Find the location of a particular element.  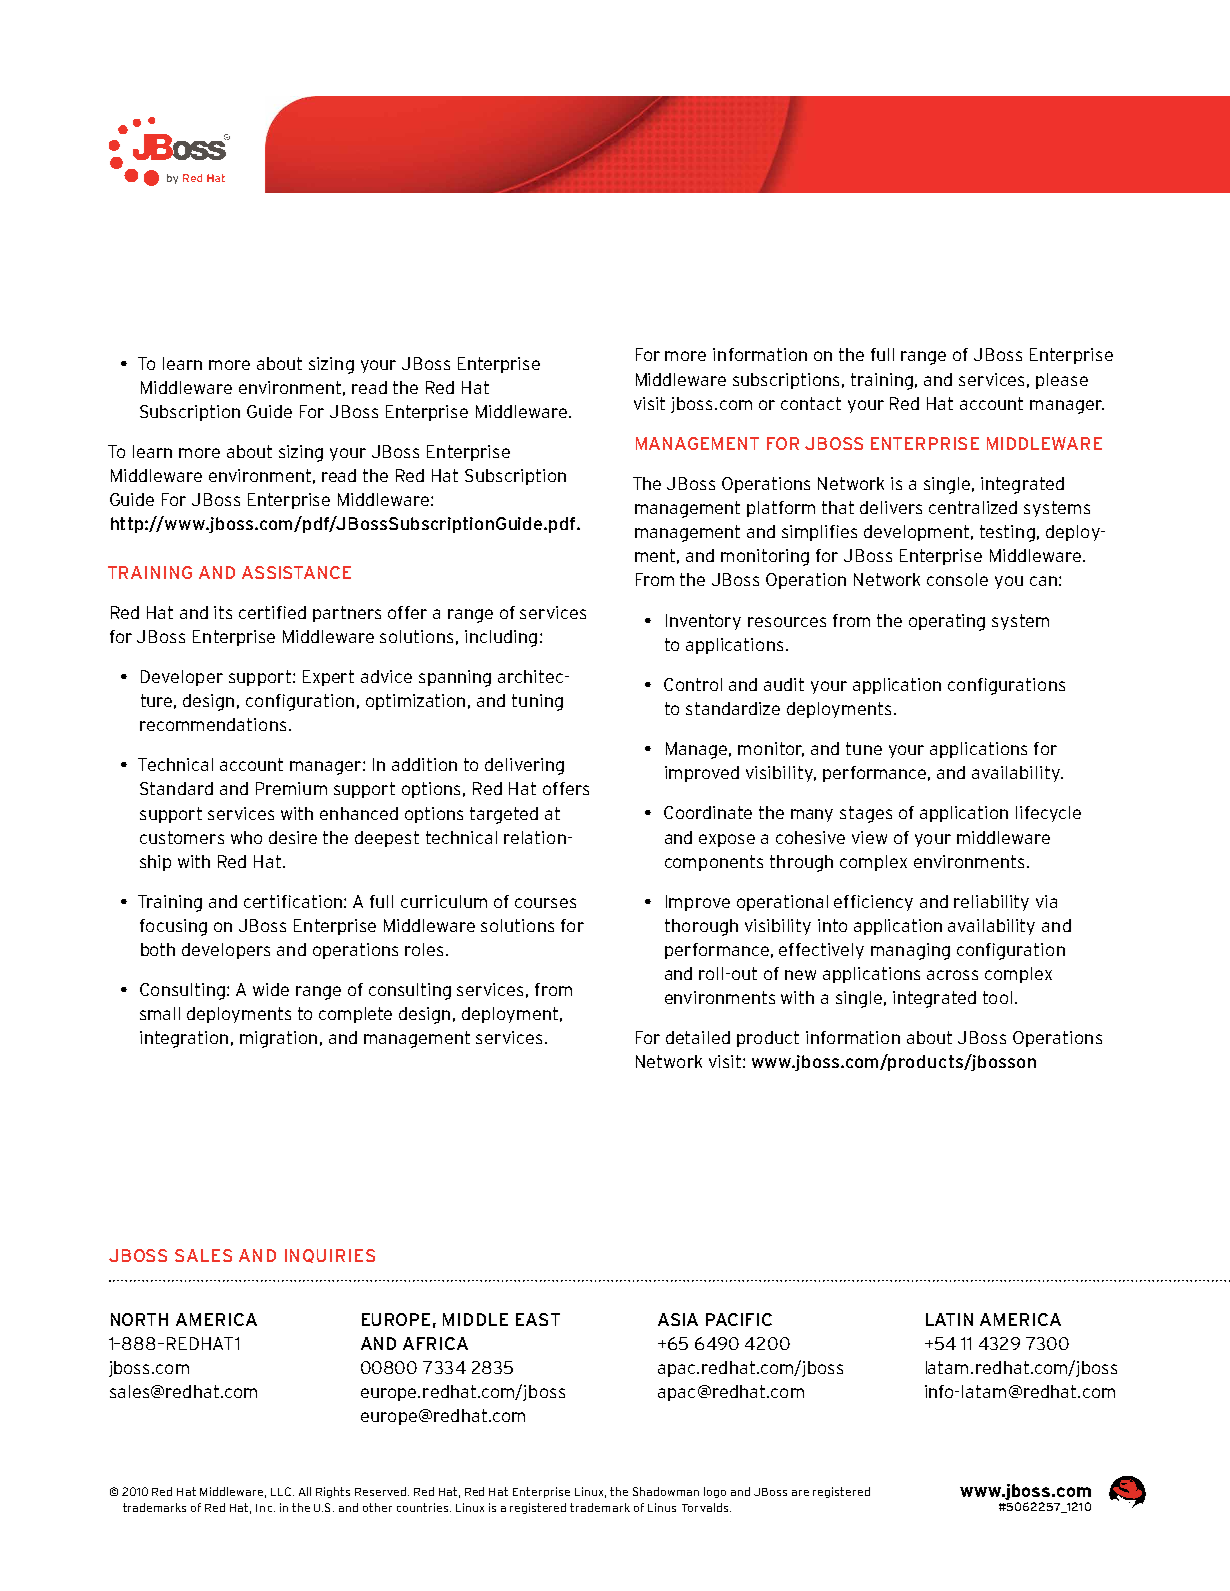

LATIN is located at coordinates (949, 1319).
